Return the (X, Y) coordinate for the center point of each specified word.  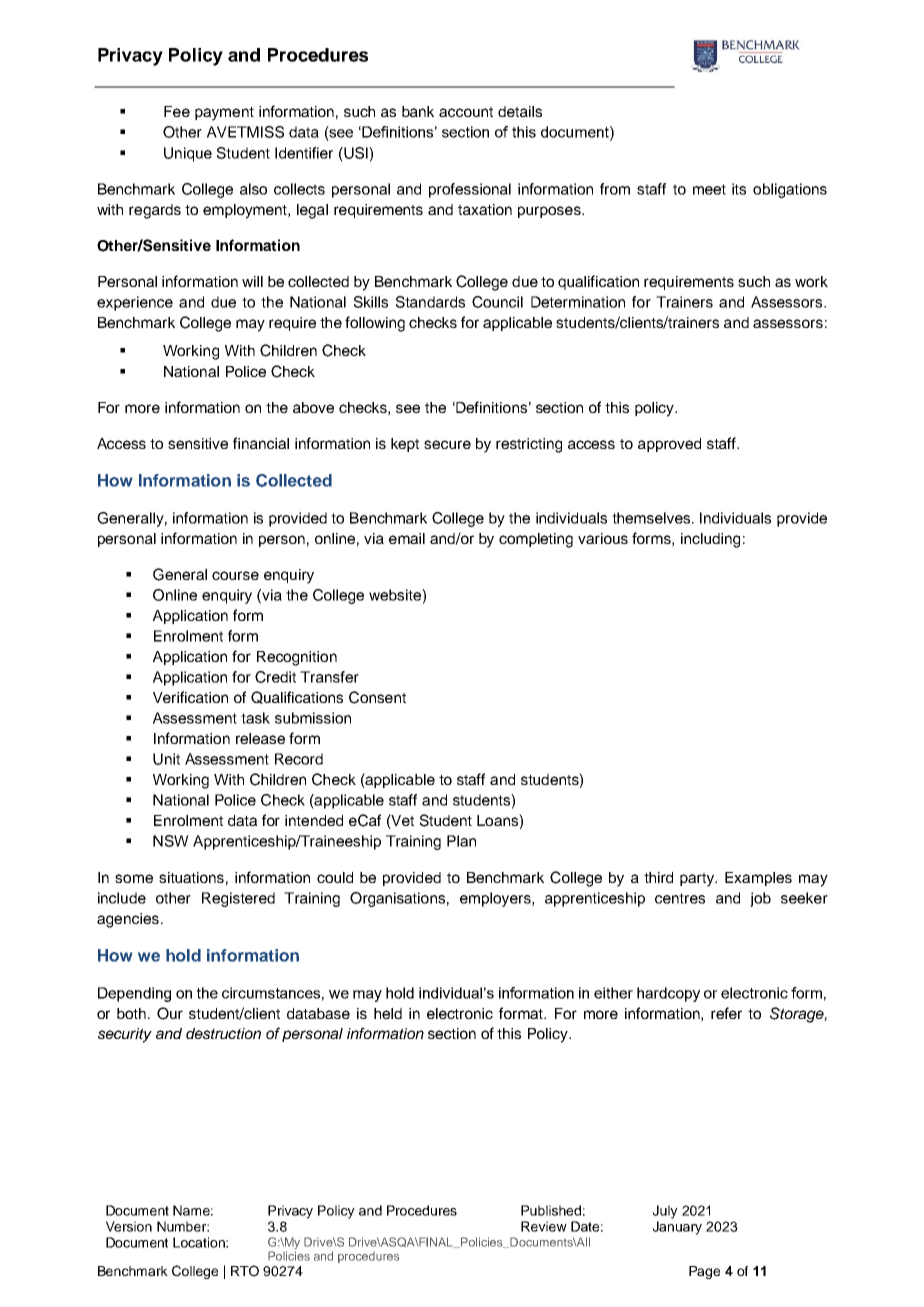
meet (709, 189)
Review (544, 1226)
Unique (188, 154)
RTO (245, 1271)
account (466, 112)
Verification (190, 697)
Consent (377, 697)
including (710, 540)
